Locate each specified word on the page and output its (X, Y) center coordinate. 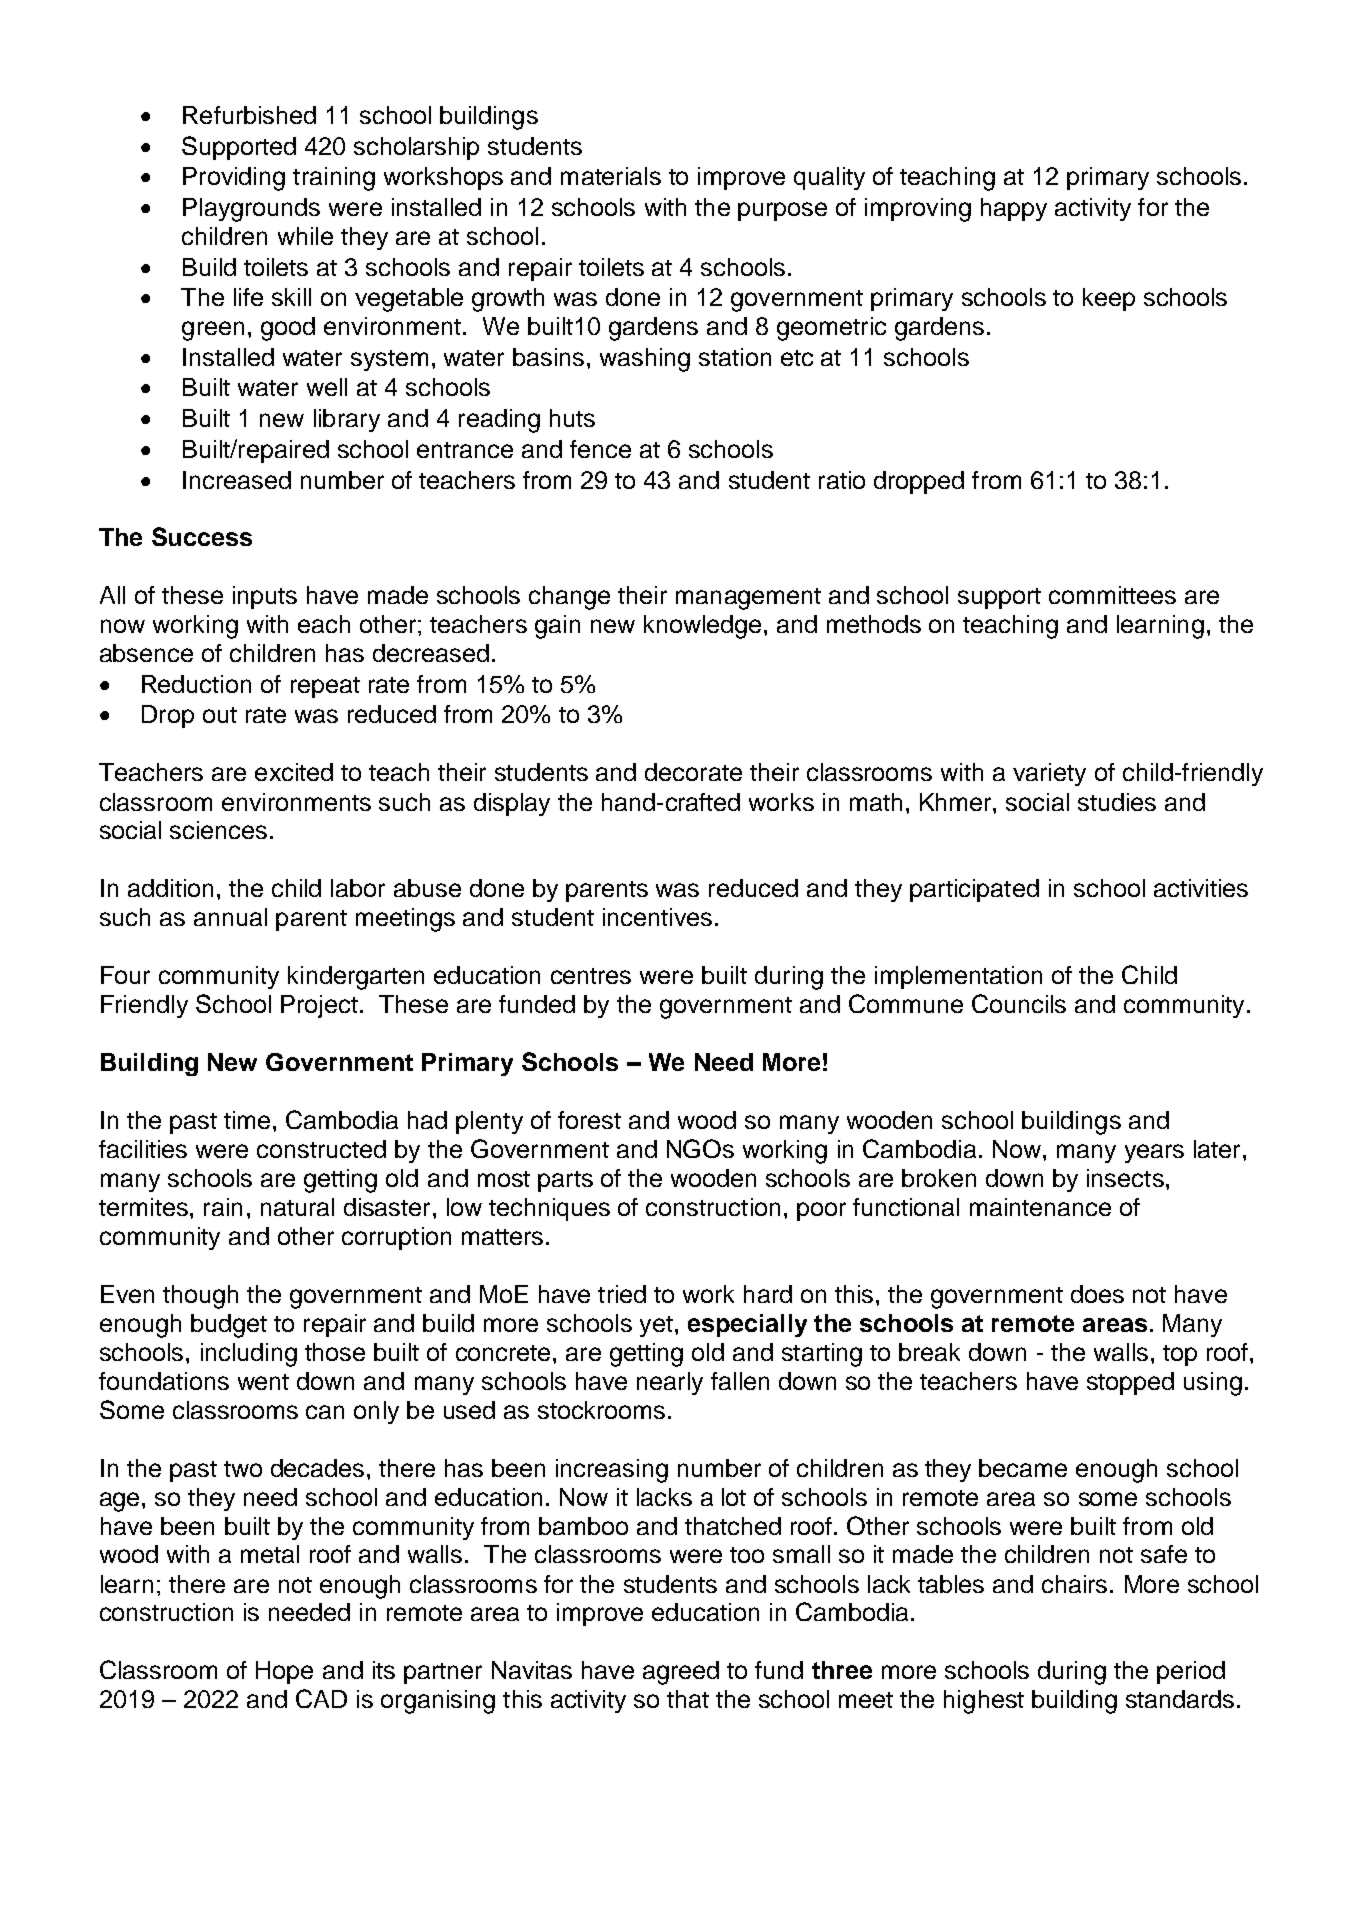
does (1097, 1294)
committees (1112, 595)
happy (1014, 209)
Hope (284, 1672)
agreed (681, 1673)
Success (202, 536)
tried (622, 1294)
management (748, 599)
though (200, 1297)
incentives (657, 917)
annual (230, 917)
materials (611, 176)
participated (974, 890)
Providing (234, 179)
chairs (1074, 1584)
